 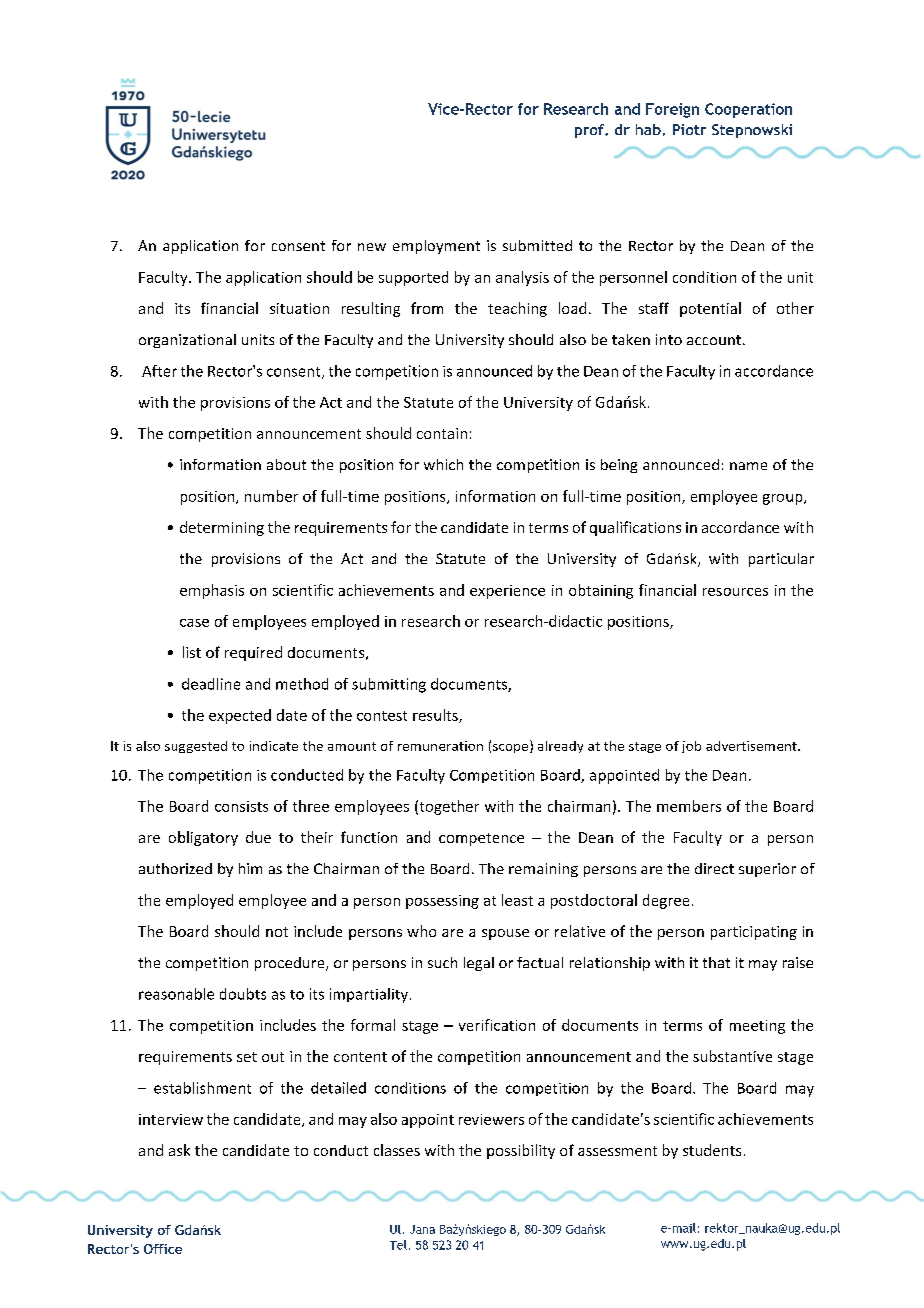 I want to click on determining, so click(x=222, y=528).
